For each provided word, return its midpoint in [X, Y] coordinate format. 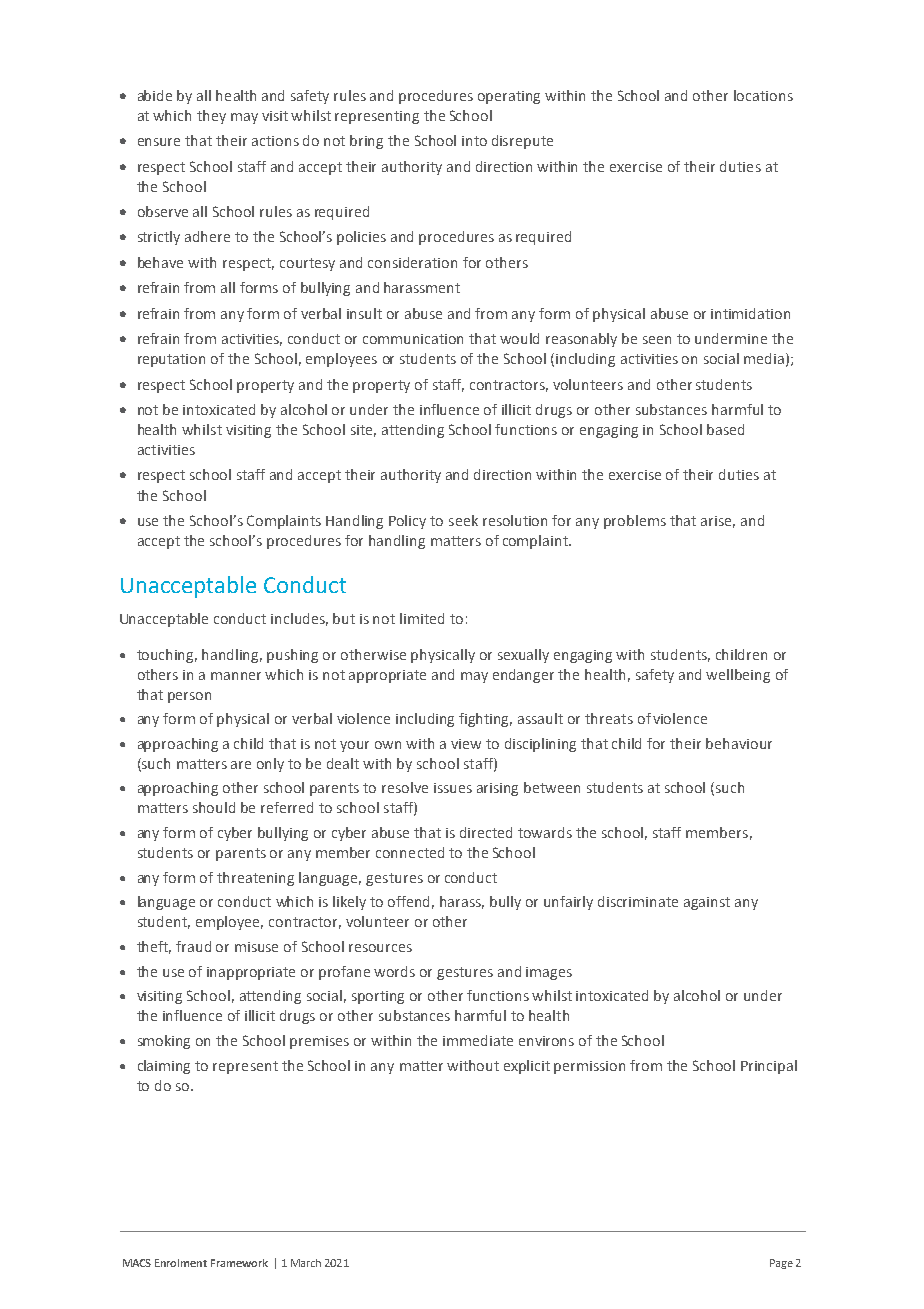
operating [509, 97]
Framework [239, 1263]
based [725, 429]
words [394, 971]
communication [413, 339]
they [211, 117]
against [707, 903]
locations [763, 95]
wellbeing [738, 676]
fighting [485, 720]
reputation [171, 360]
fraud [193, 946]
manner [236, 676]
